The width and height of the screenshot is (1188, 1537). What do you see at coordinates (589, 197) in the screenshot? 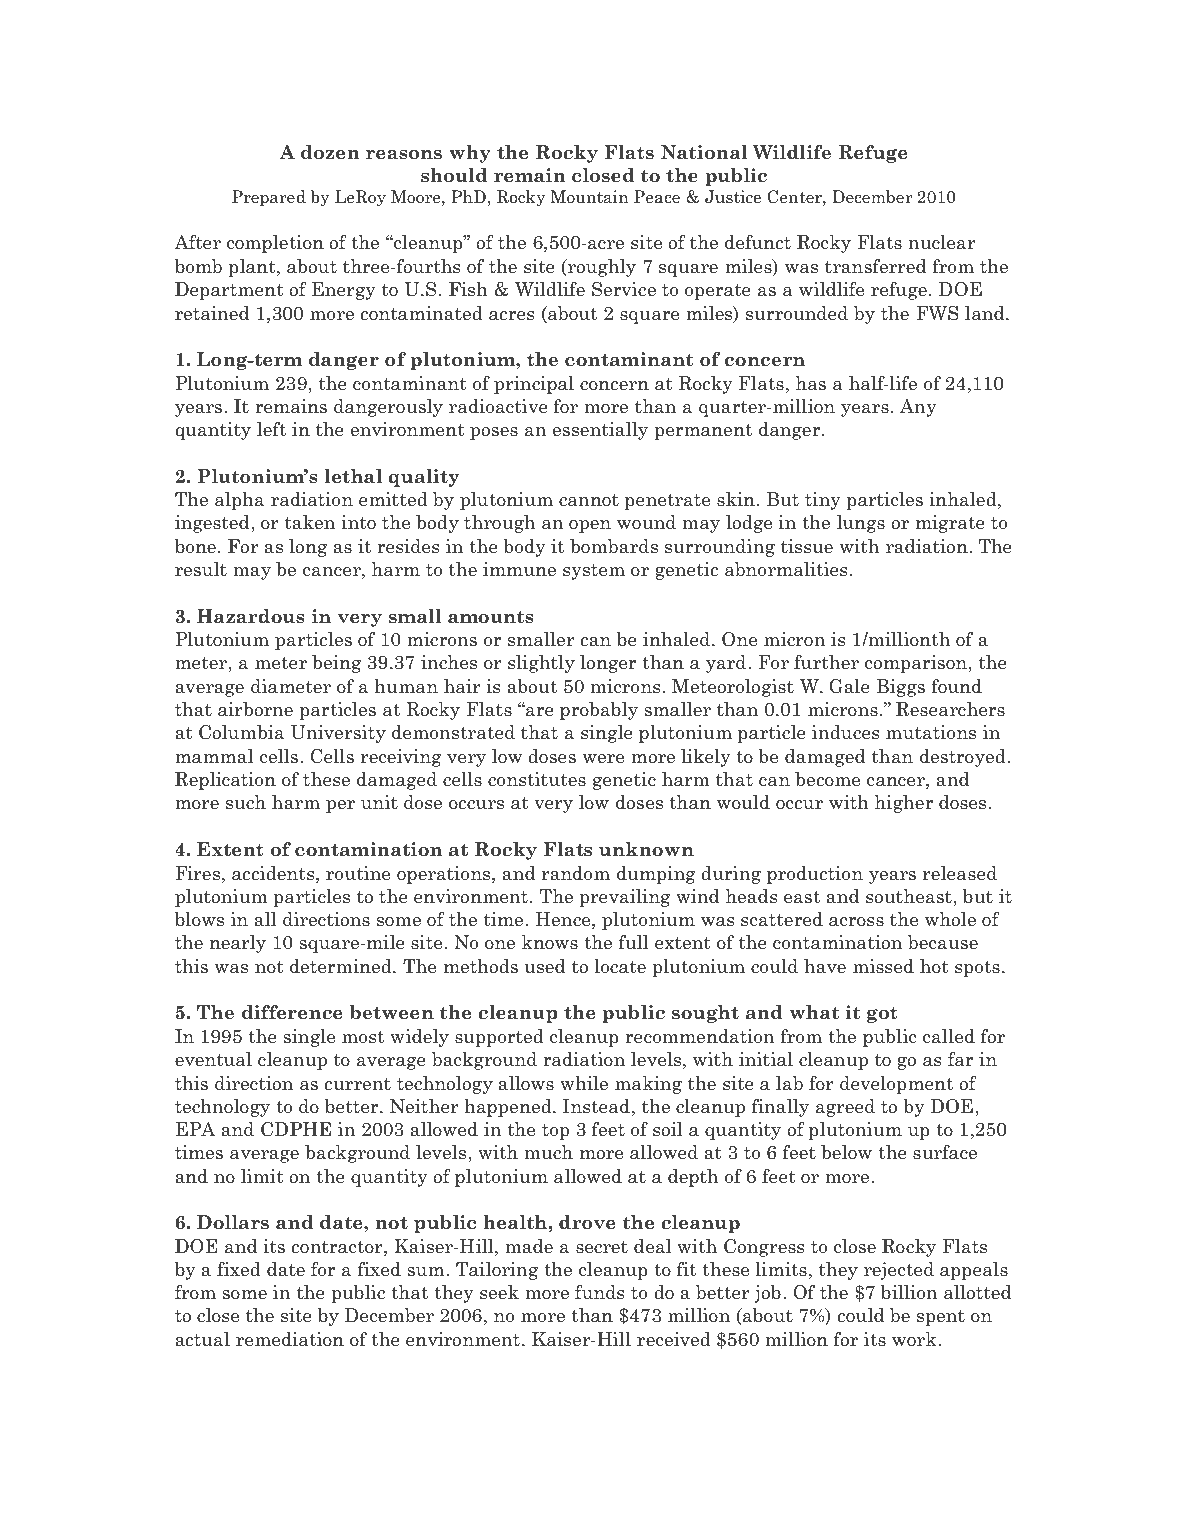
I see `Mountain` at bounding box center [589, 197].
